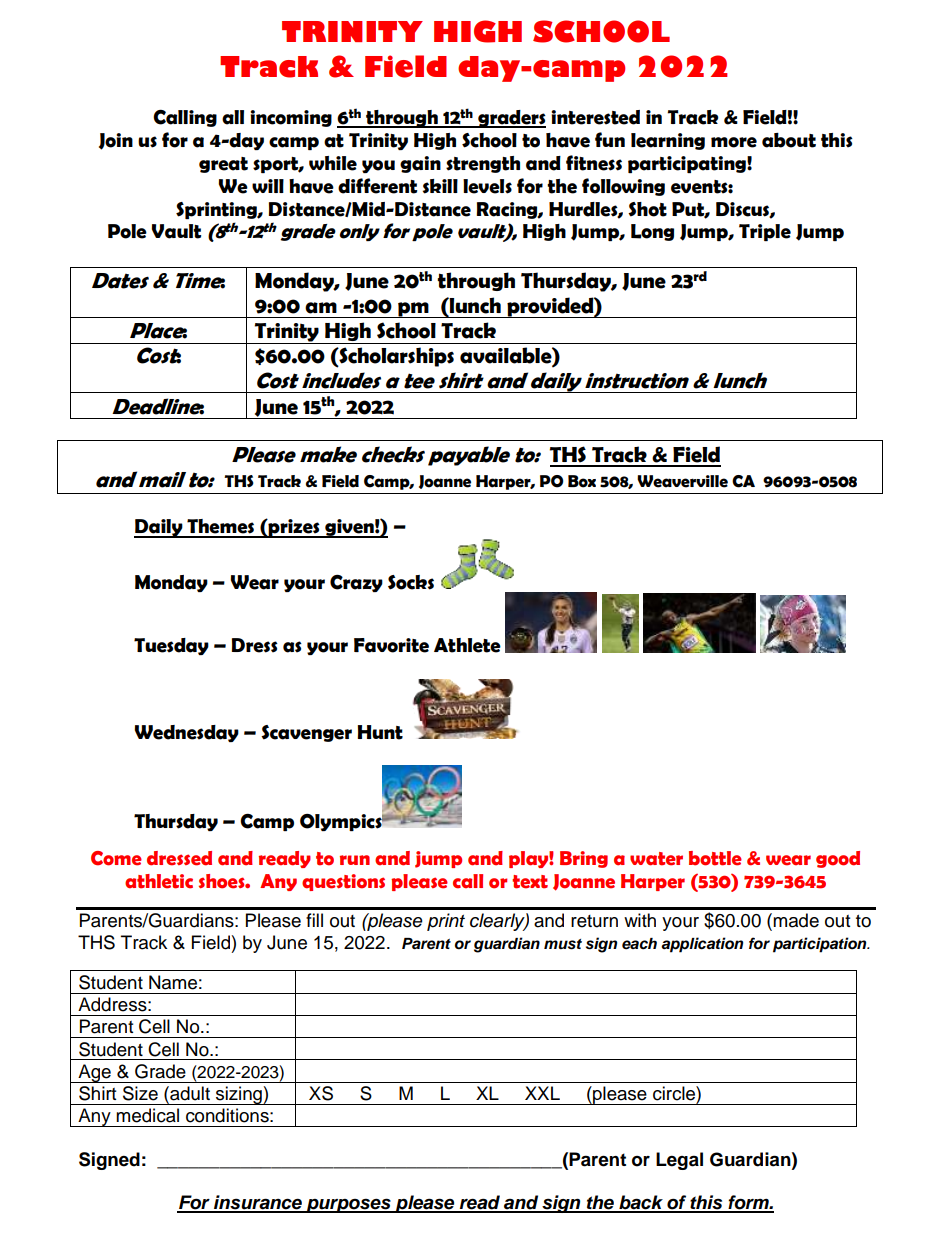 The image size is (952, 1233). Describe the element at coordinates (734, 142) in the page. I see `more` at that location.
